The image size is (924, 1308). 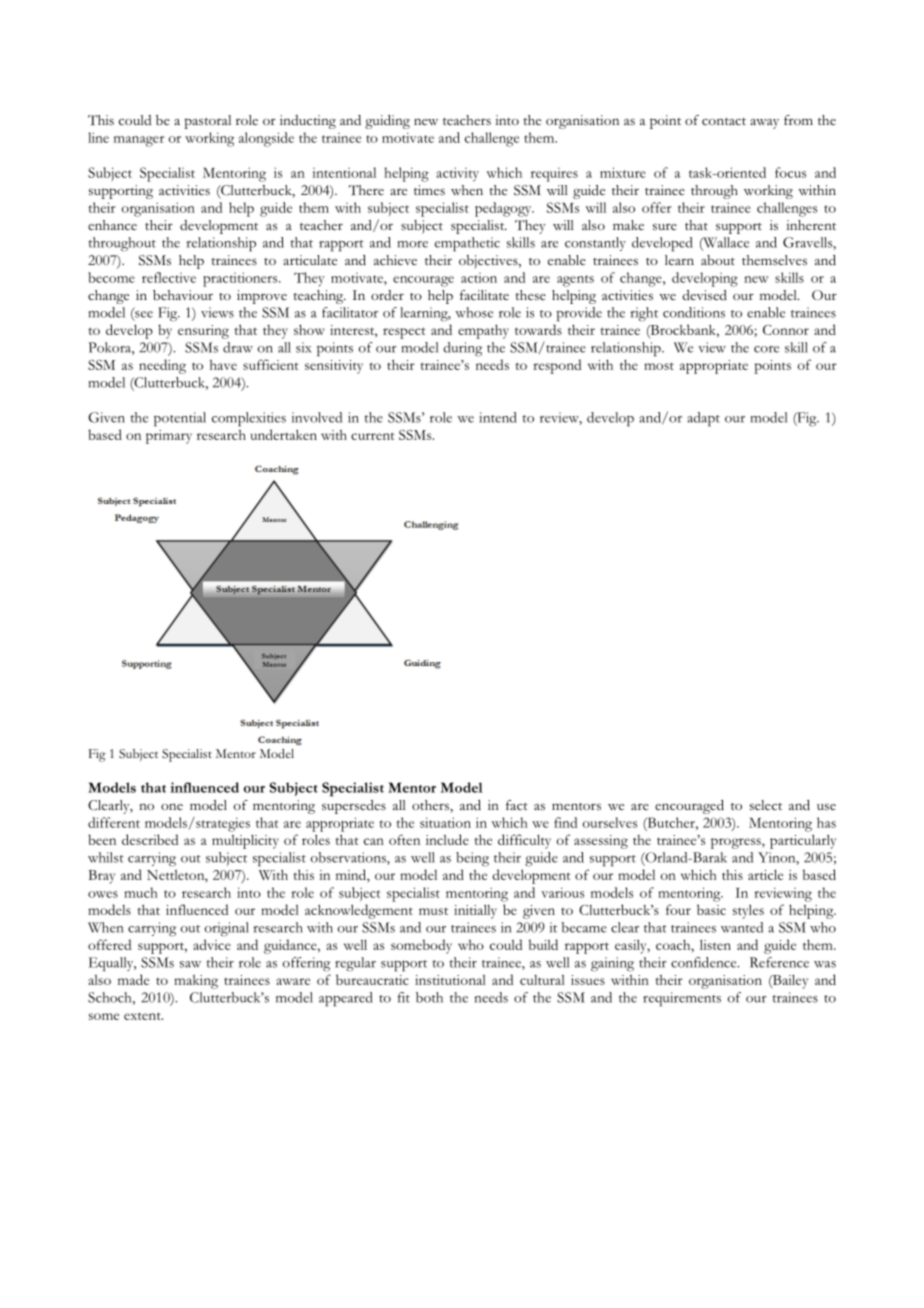 What do you see at coordinates (373, 436) in the screenshot?
I see `current` at bounding box center [373, 436].
